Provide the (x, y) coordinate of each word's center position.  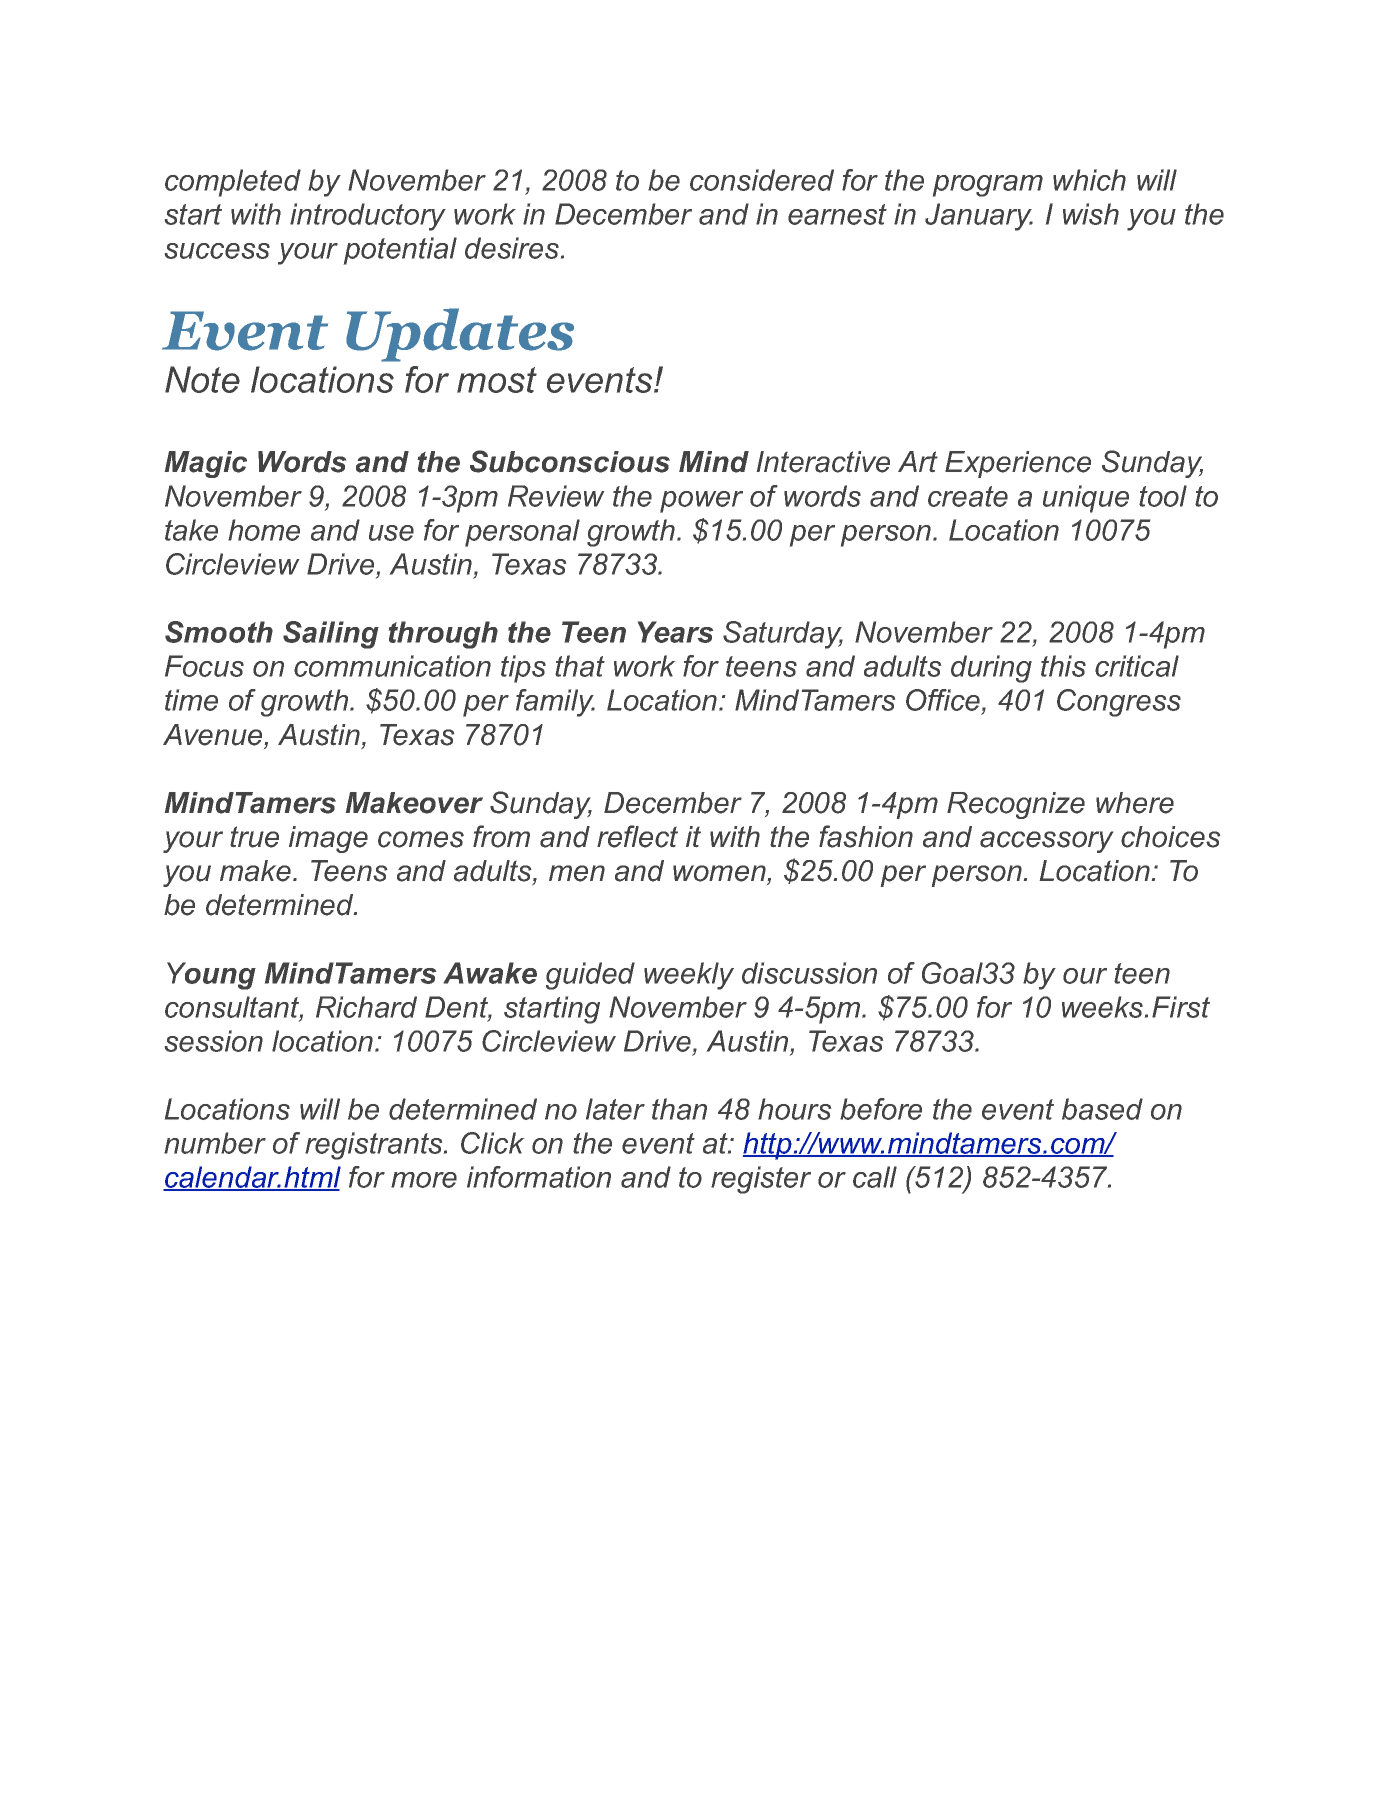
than (679, 1109)
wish (1091, 214)
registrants (375, 1146)
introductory (368, 217)
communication (392, 666)
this (1063, 666)
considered (762, 180)
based (1102, 1109)
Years (675, 632)
